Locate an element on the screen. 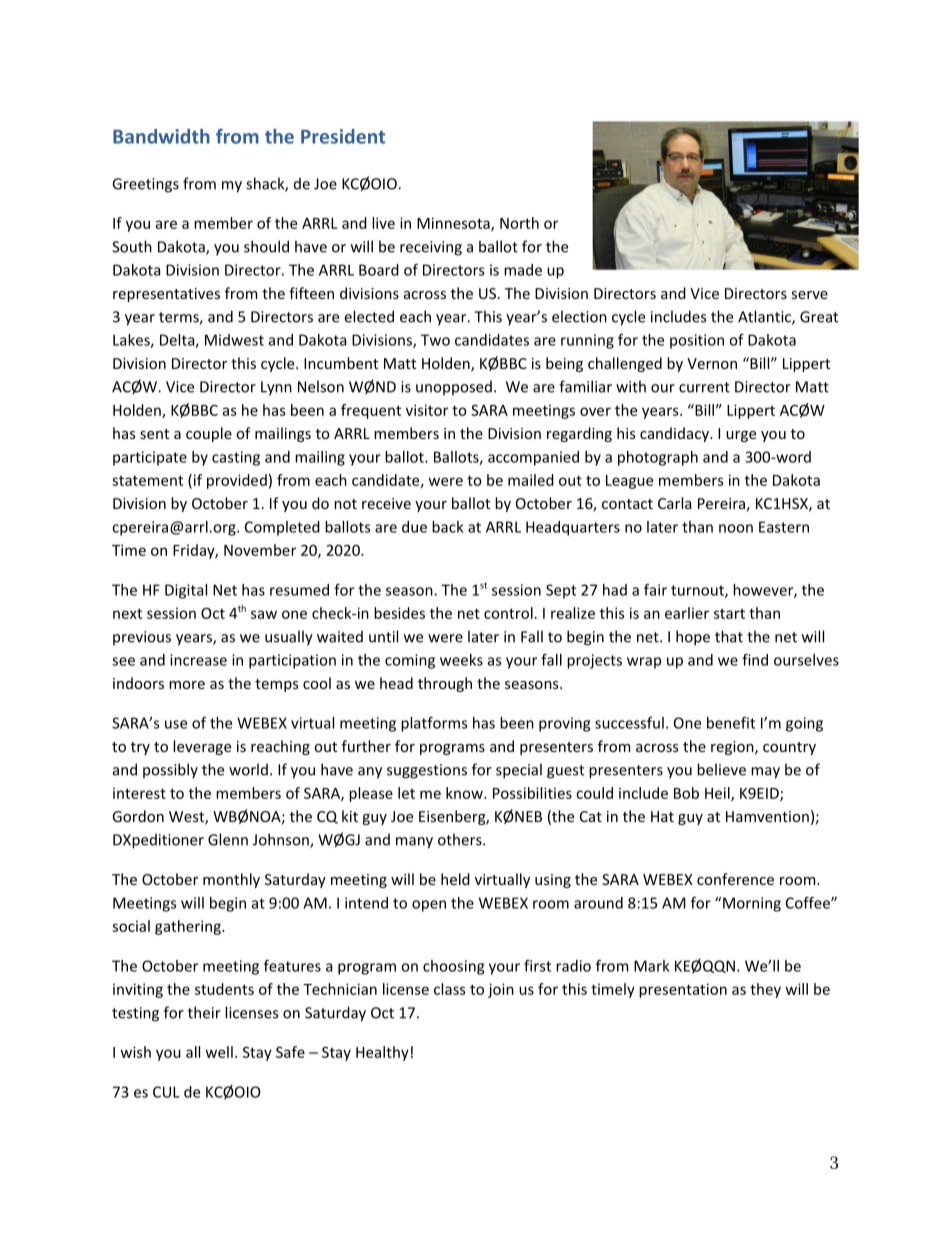 This screenshot has width=952, height=1233. leverage is located at coordinates (202, 747).
